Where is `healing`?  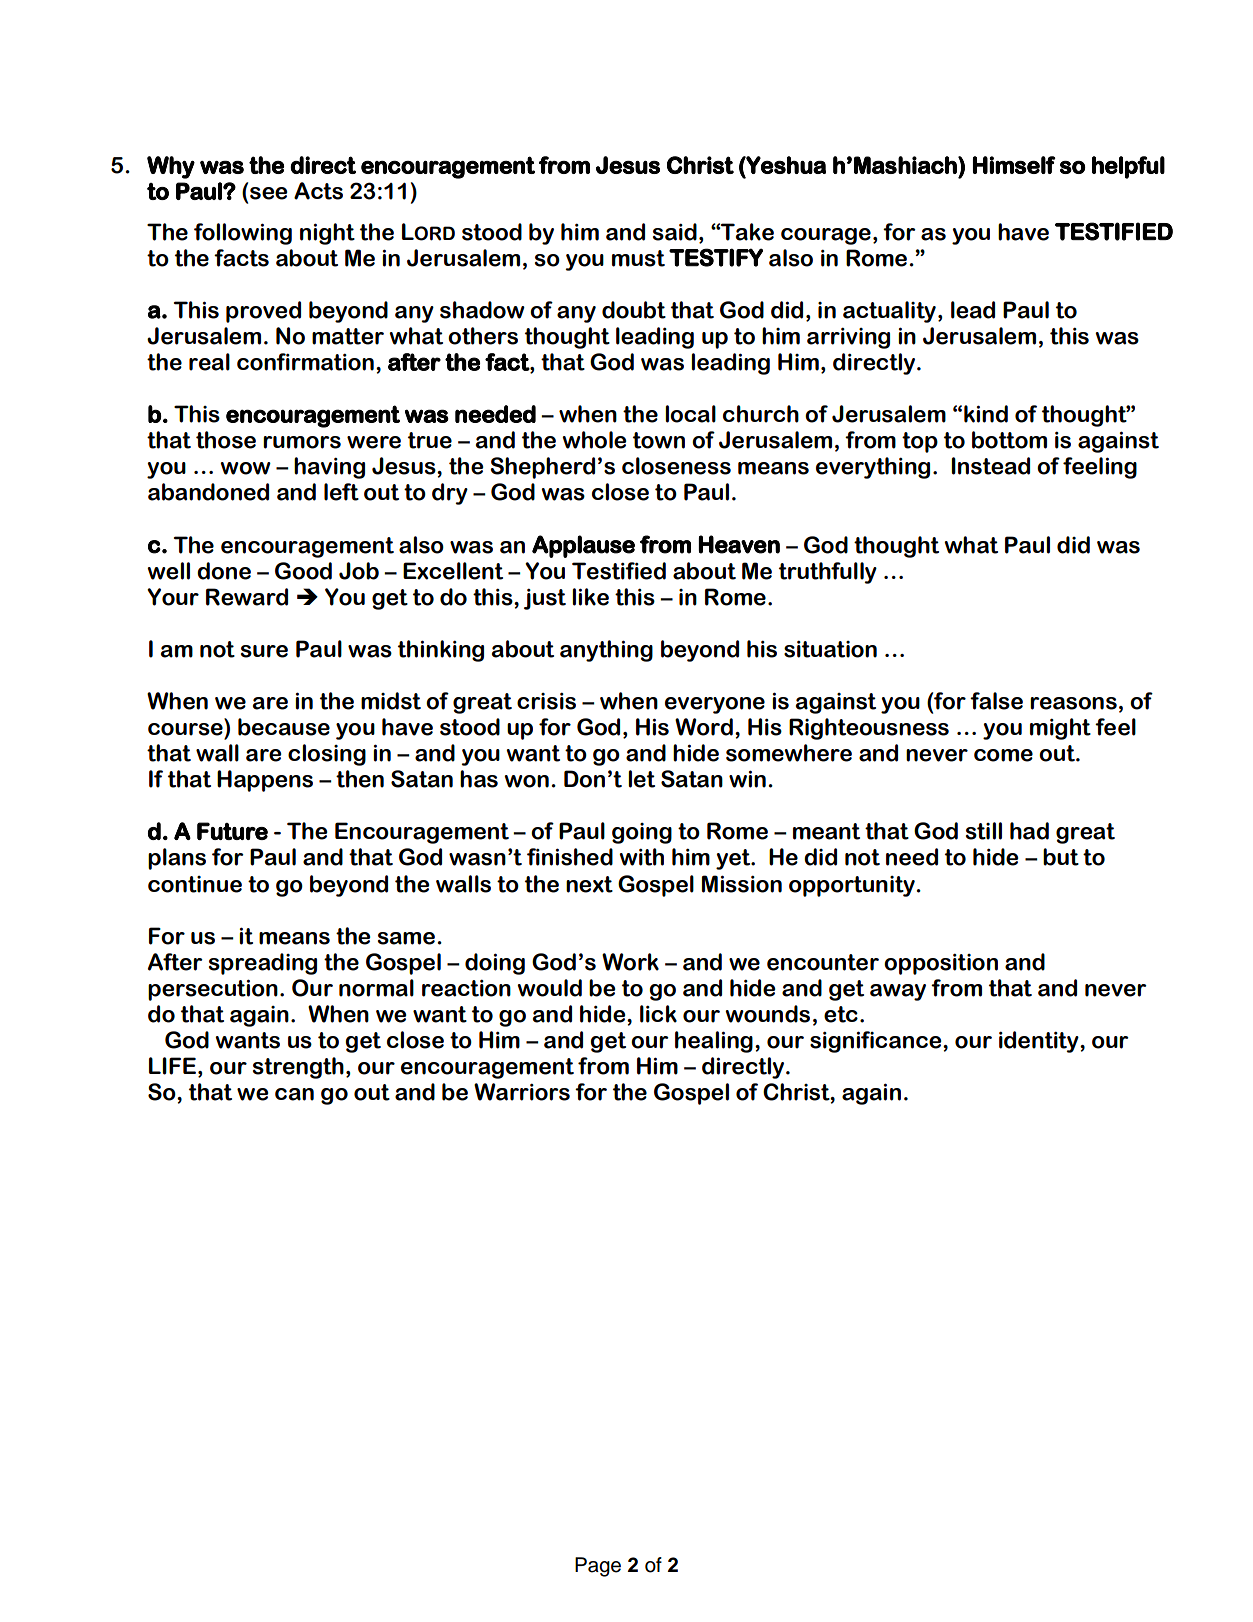 healing is located at coordinates (714, 1042).
